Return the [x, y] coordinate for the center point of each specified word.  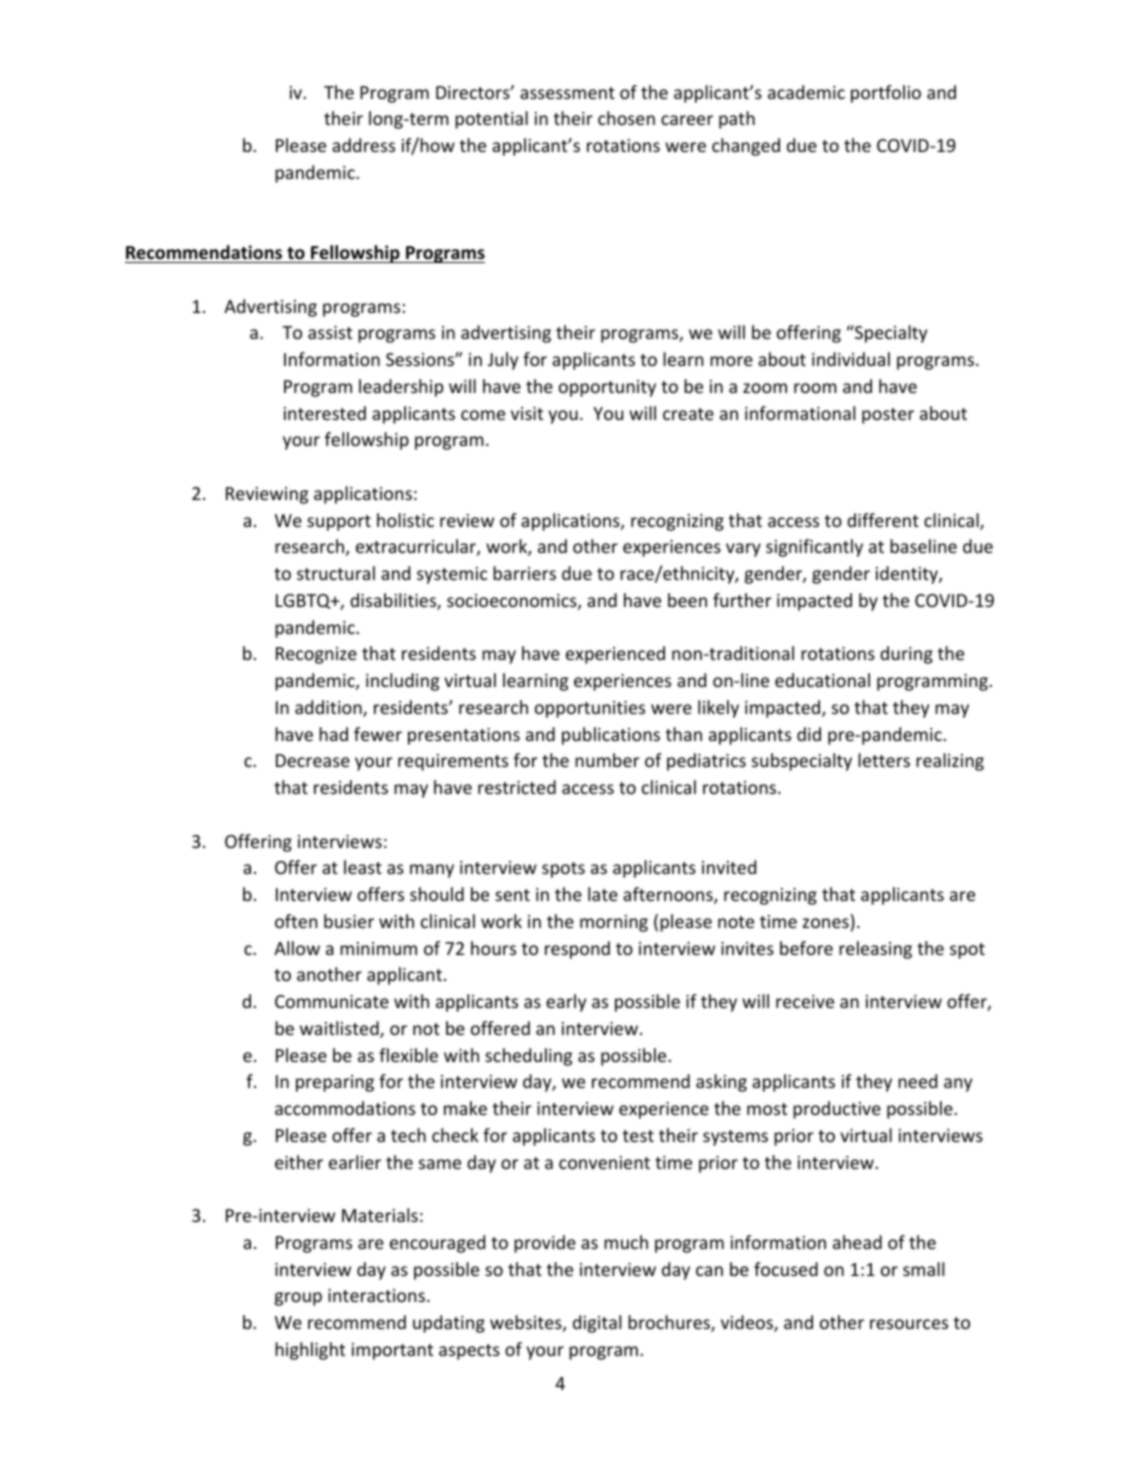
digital [597, 1324]
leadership [401, 388]
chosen [626, 118]
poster [888, 416]
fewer [378, 734]
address [363, 145]
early [566, 1003]
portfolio [886, 94]
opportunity [607, 388]
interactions [376, 1295]
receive [805, 1001]
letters [884, 760]
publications [611, 736]
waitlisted [340, 1029]
